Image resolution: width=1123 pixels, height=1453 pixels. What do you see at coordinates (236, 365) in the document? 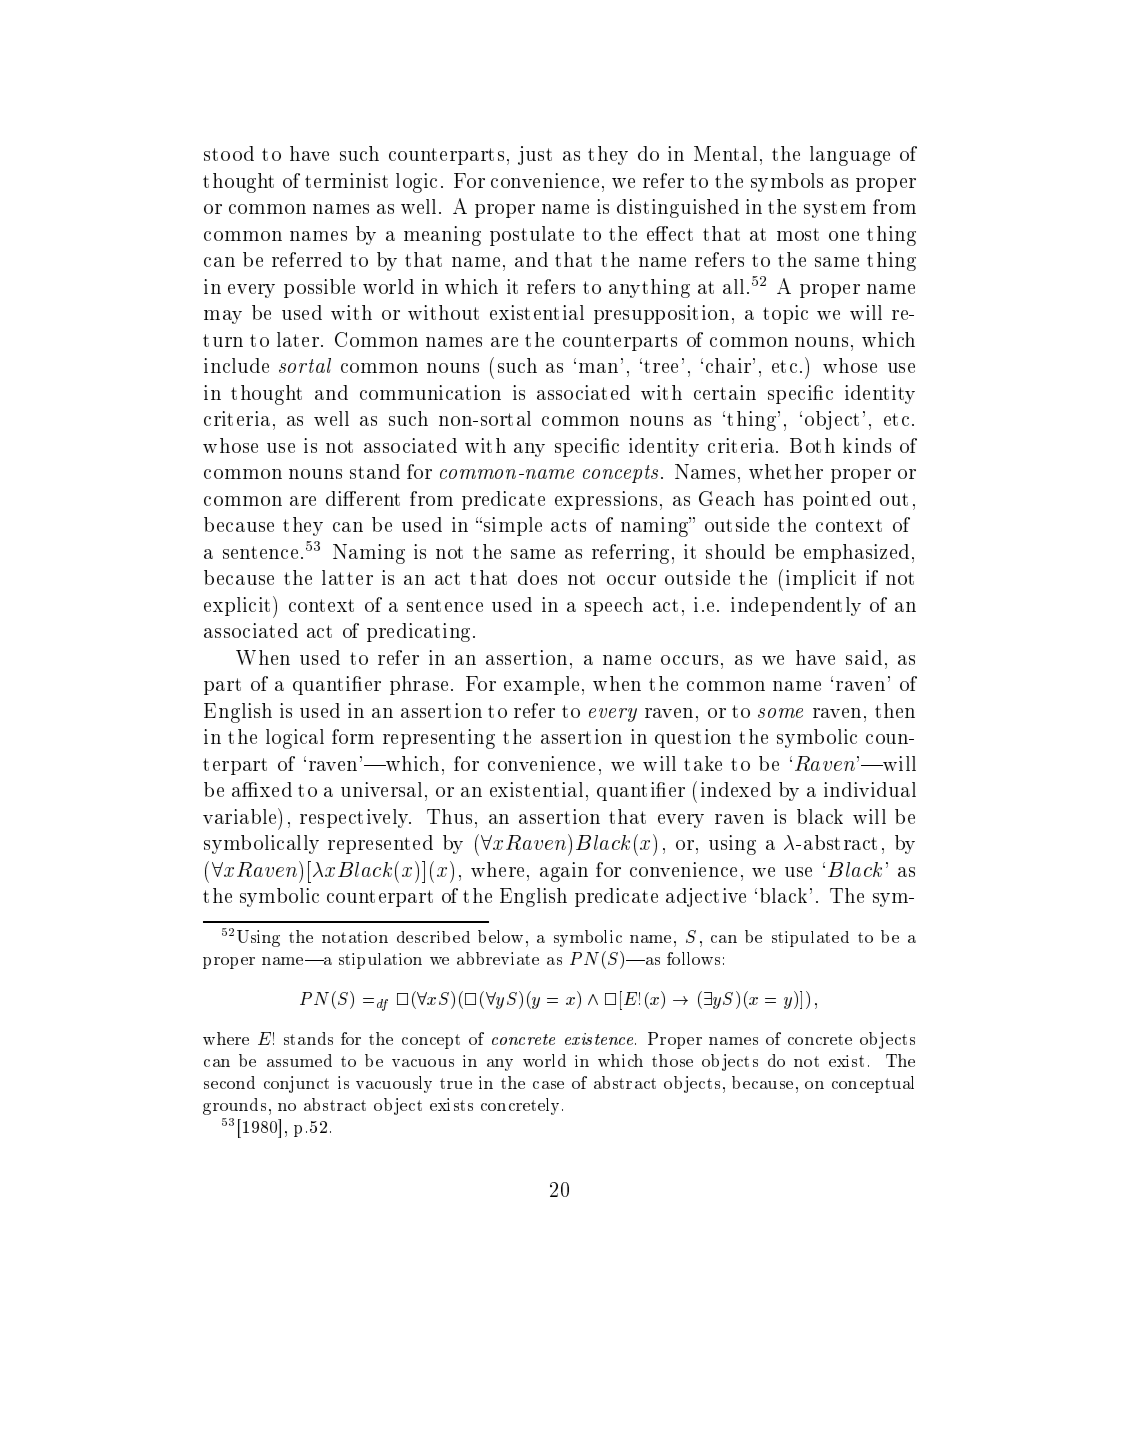
I see `include` at bounding box center [236, 365].
